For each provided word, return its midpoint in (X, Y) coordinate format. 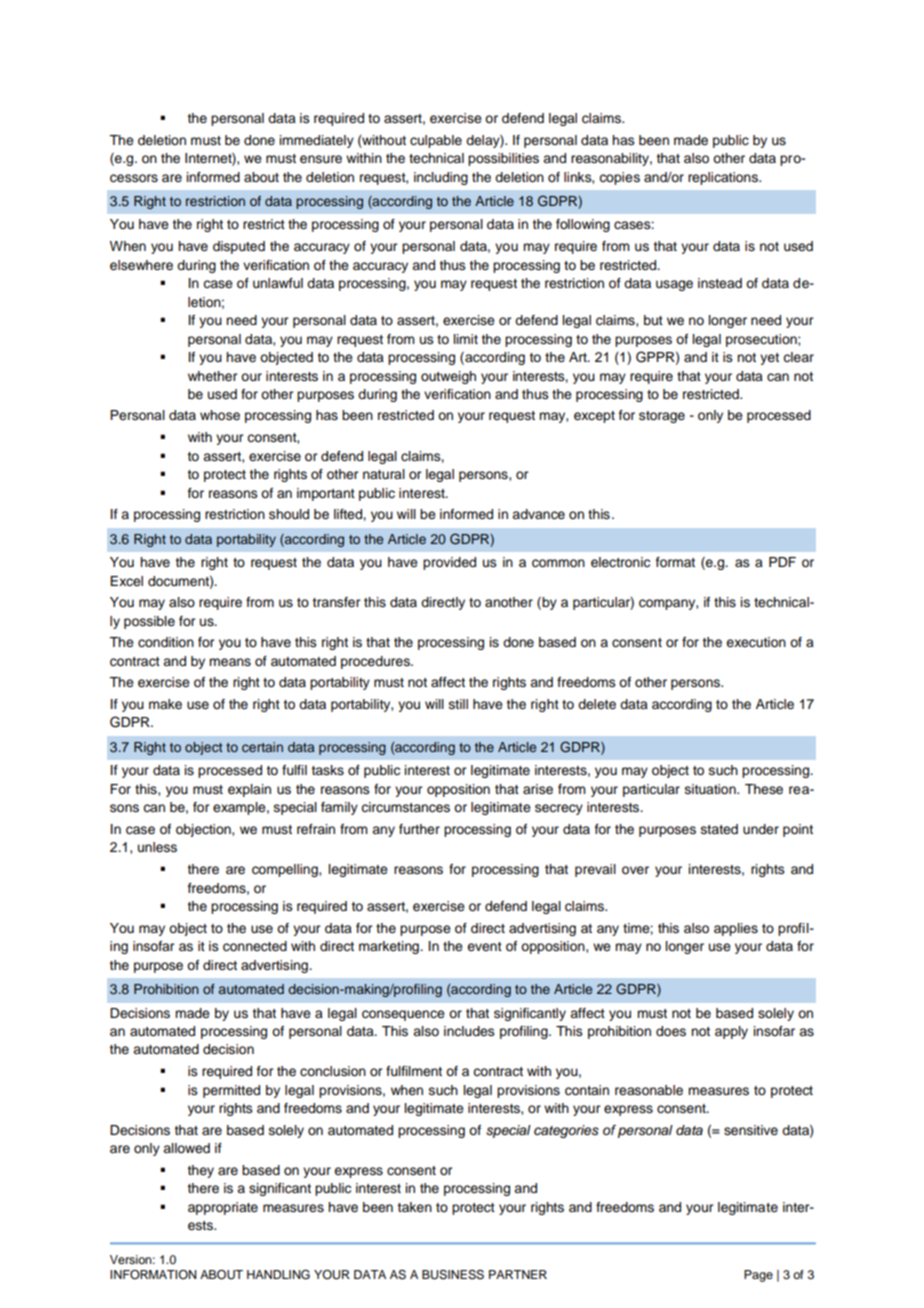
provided (449, 563)
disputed (239, 247)
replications (724, 178)
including (441, 178)
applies (736, 929)
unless (157, 847)
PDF (782, 562)
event (484, 946)
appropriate (223, 1208)
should (289, 514)
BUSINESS (453, 1275)
